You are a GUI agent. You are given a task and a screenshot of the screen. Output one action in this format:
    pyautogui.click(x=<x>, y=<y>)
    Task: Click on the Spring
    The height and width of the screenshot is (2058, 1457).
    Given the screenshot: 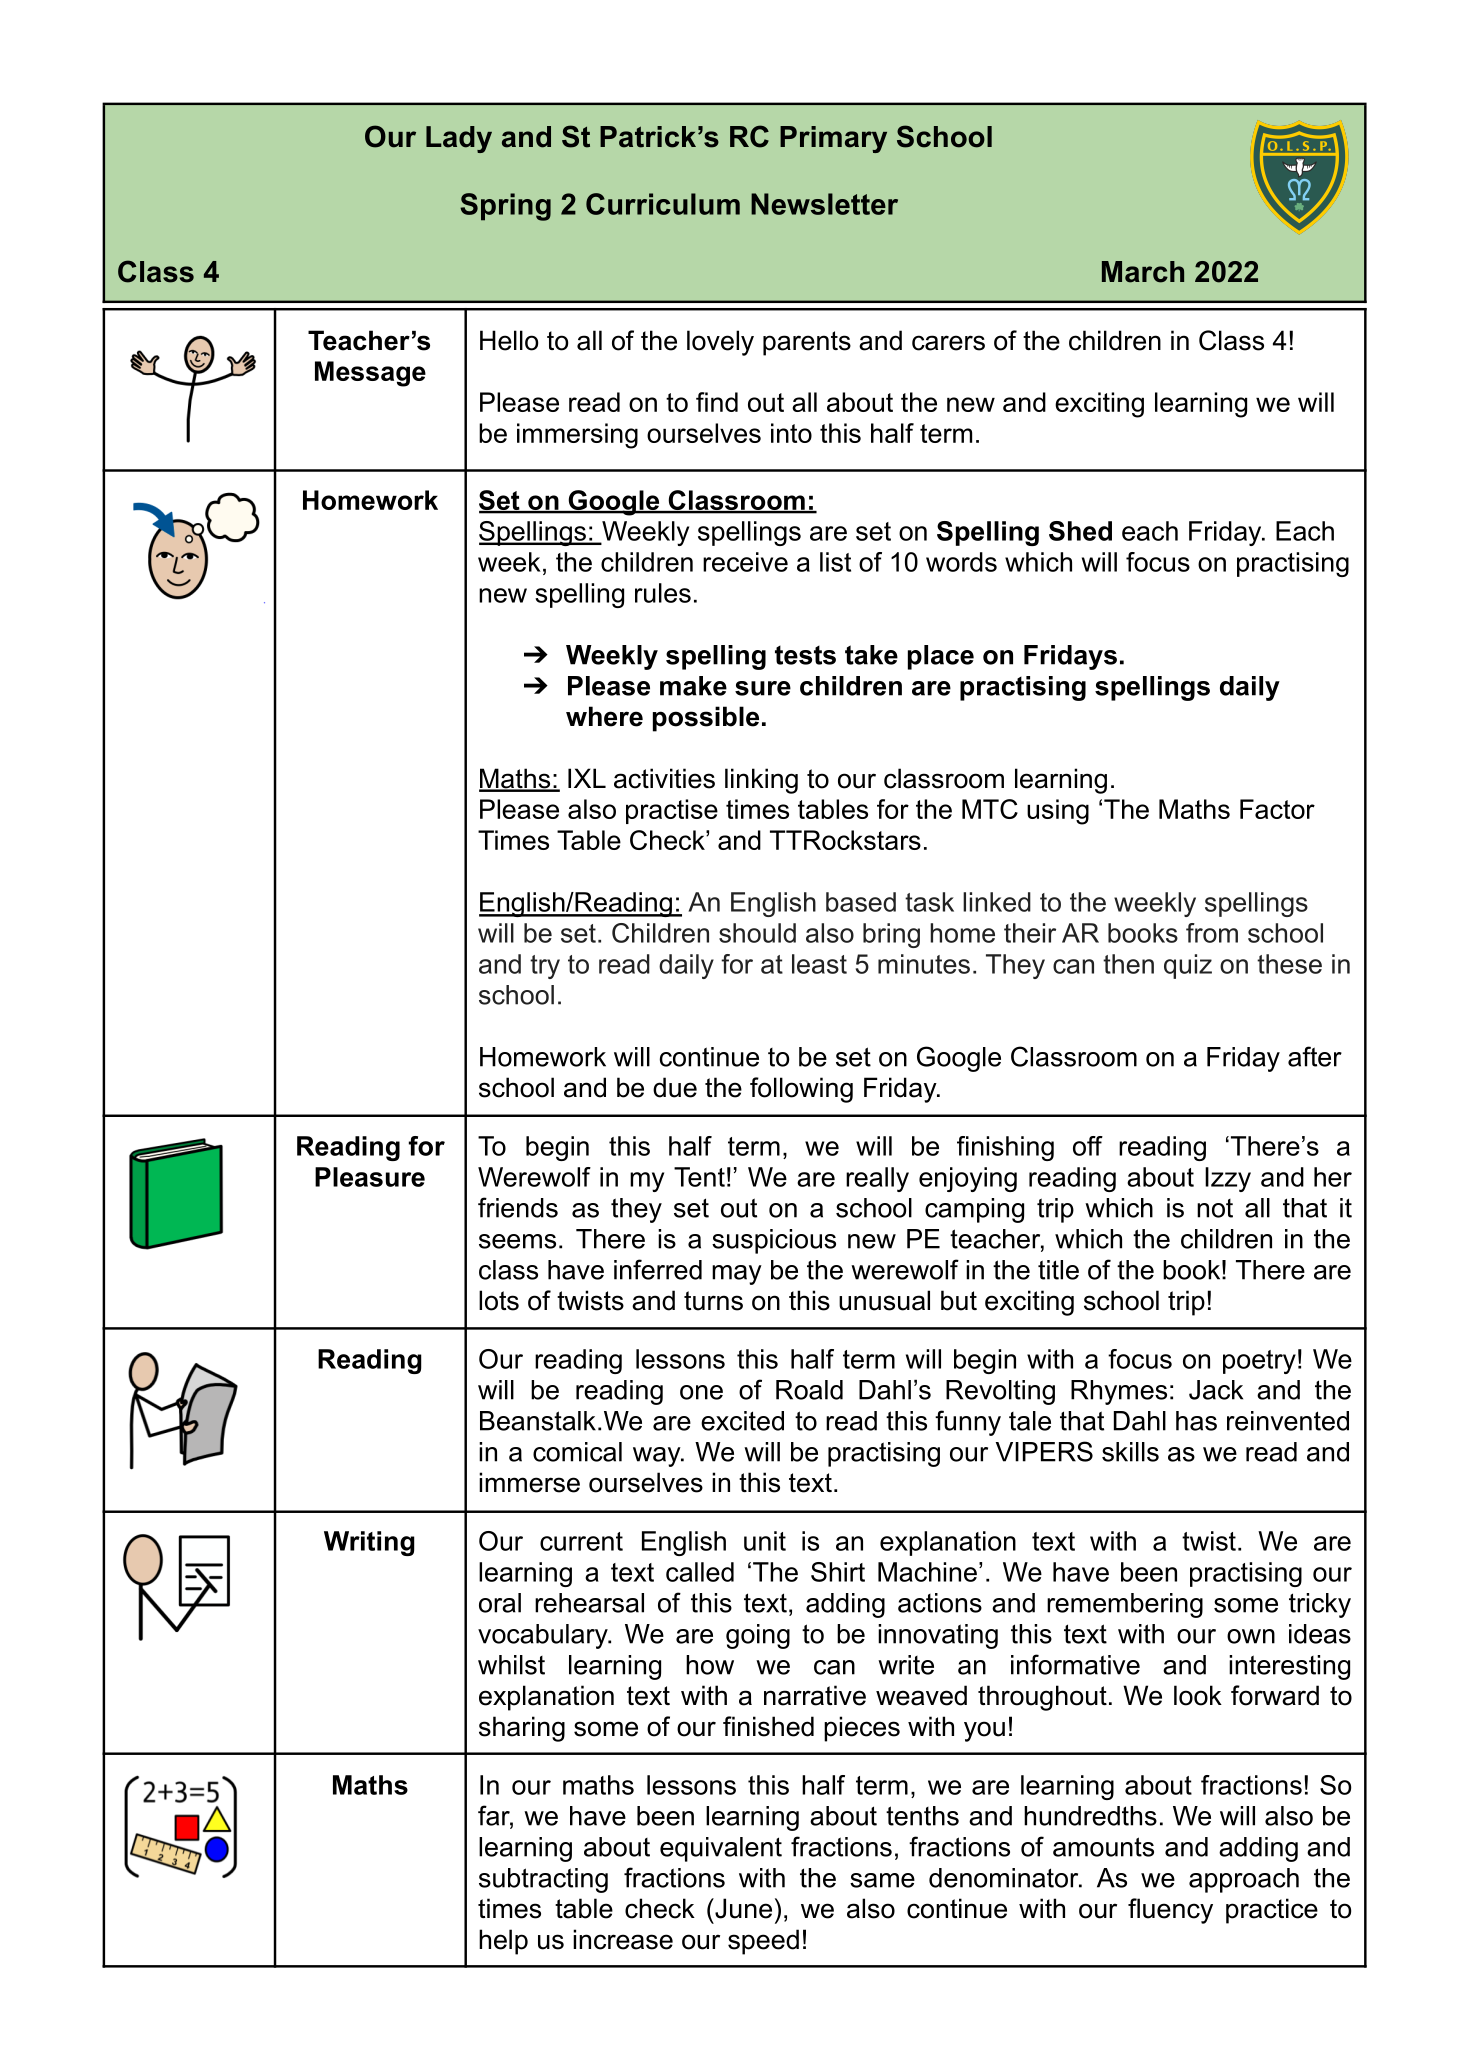 What is the action you would take?
    pyautogui.click(x=505, y=207)
